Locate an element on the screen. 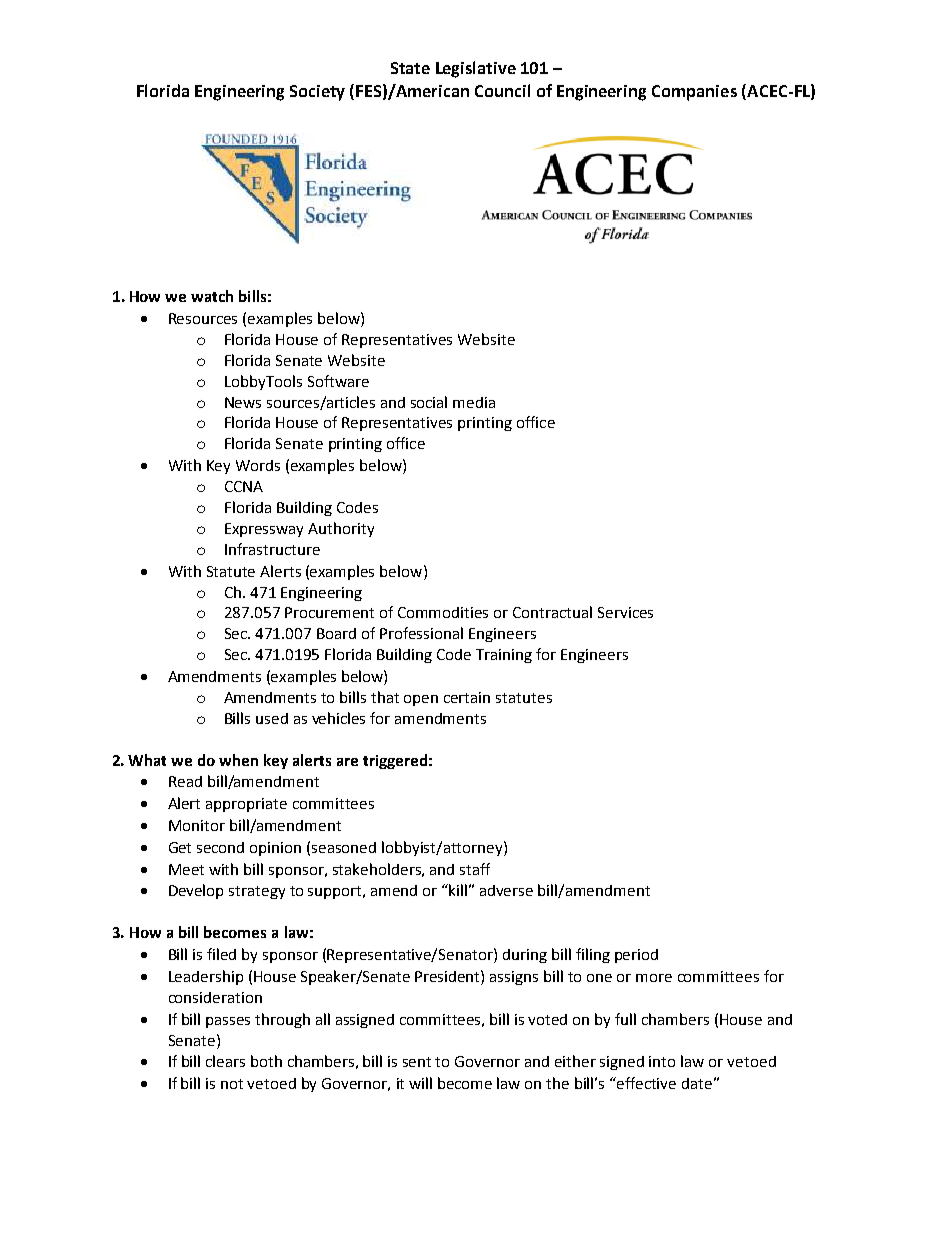  Society is located at coordinates (317, 93).
